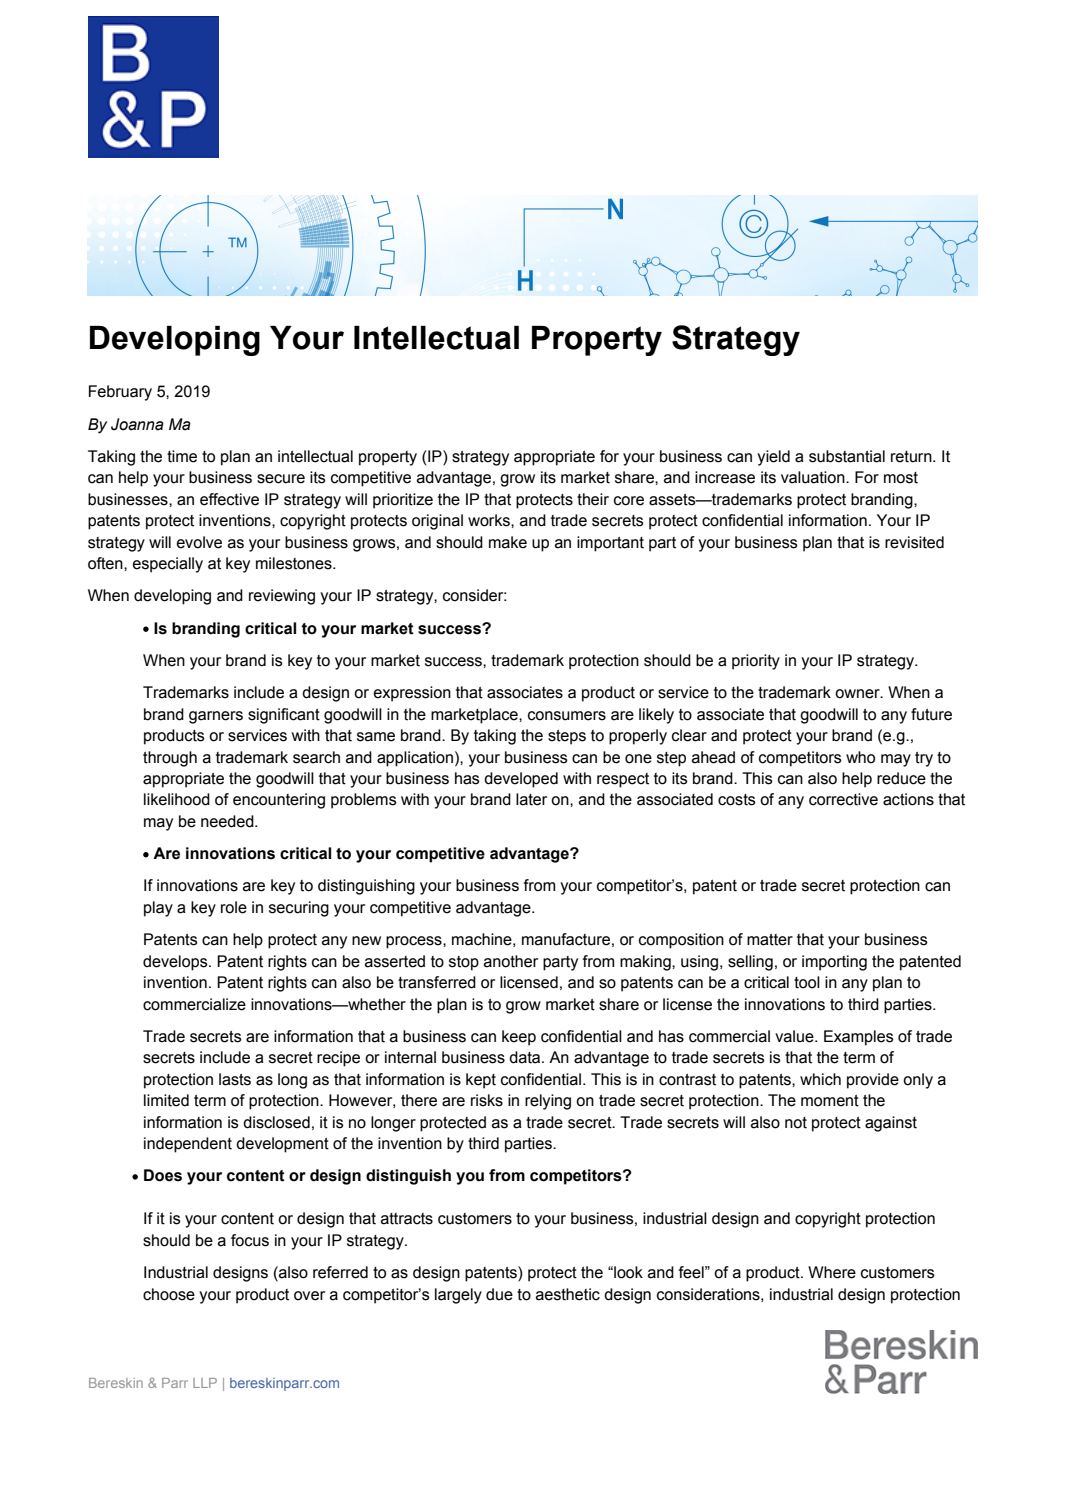  Describe the element at coordinates (234, 907) in the page. I see `role` at that location.
